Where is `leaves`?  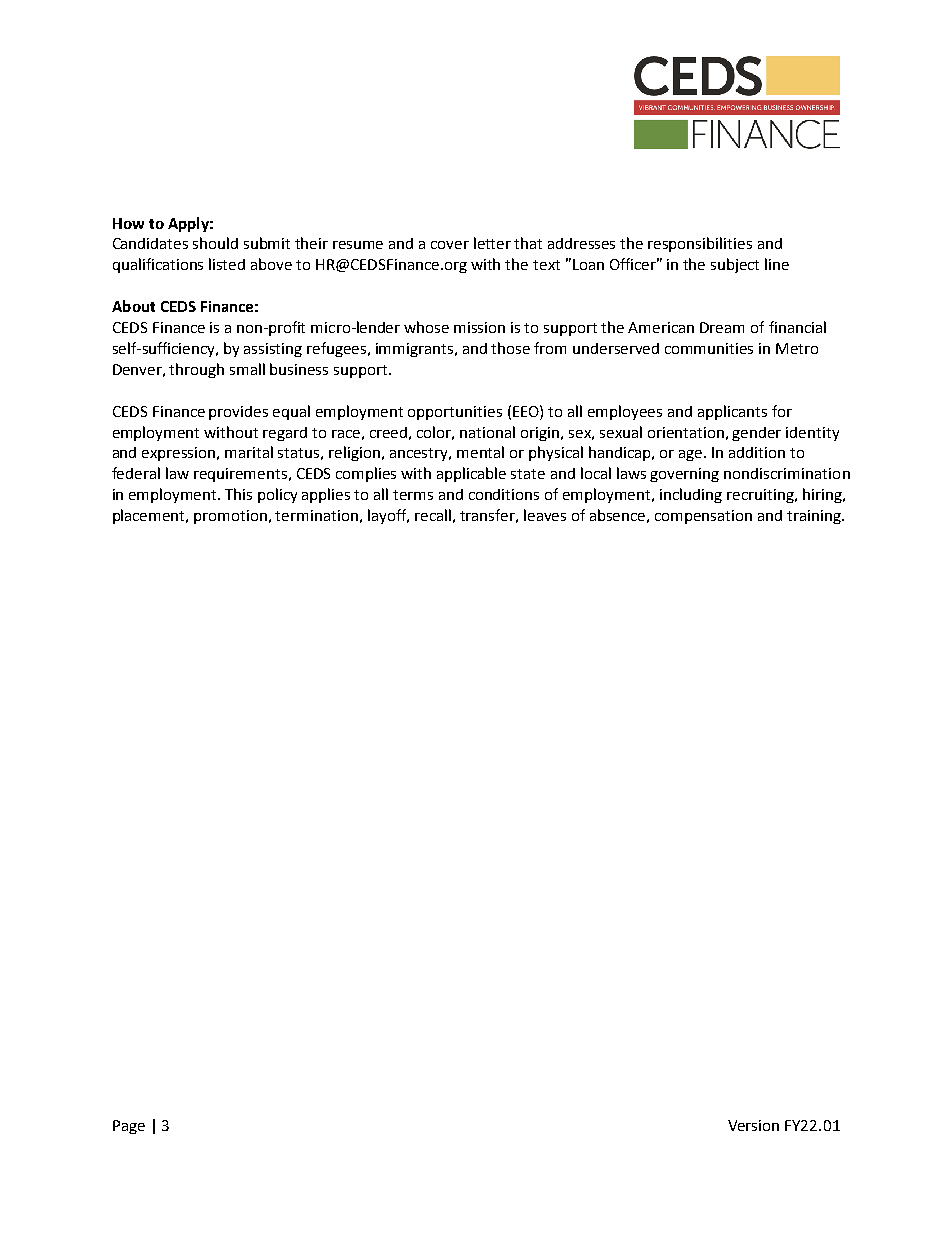
leaves is located at coordinates (545, 515).
